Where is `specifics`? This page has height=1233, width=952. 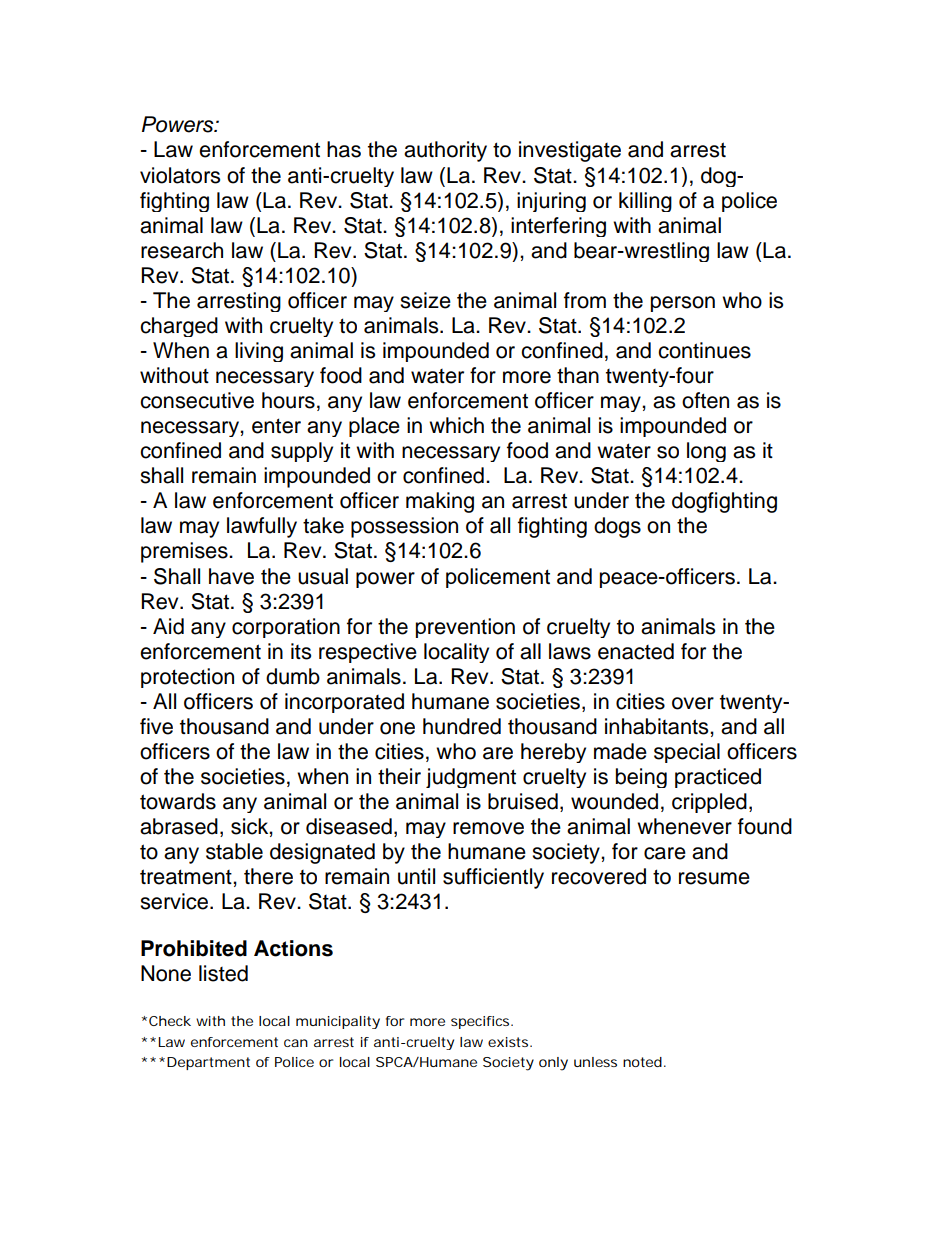 specifics is located at coordinates (482, 1022).
